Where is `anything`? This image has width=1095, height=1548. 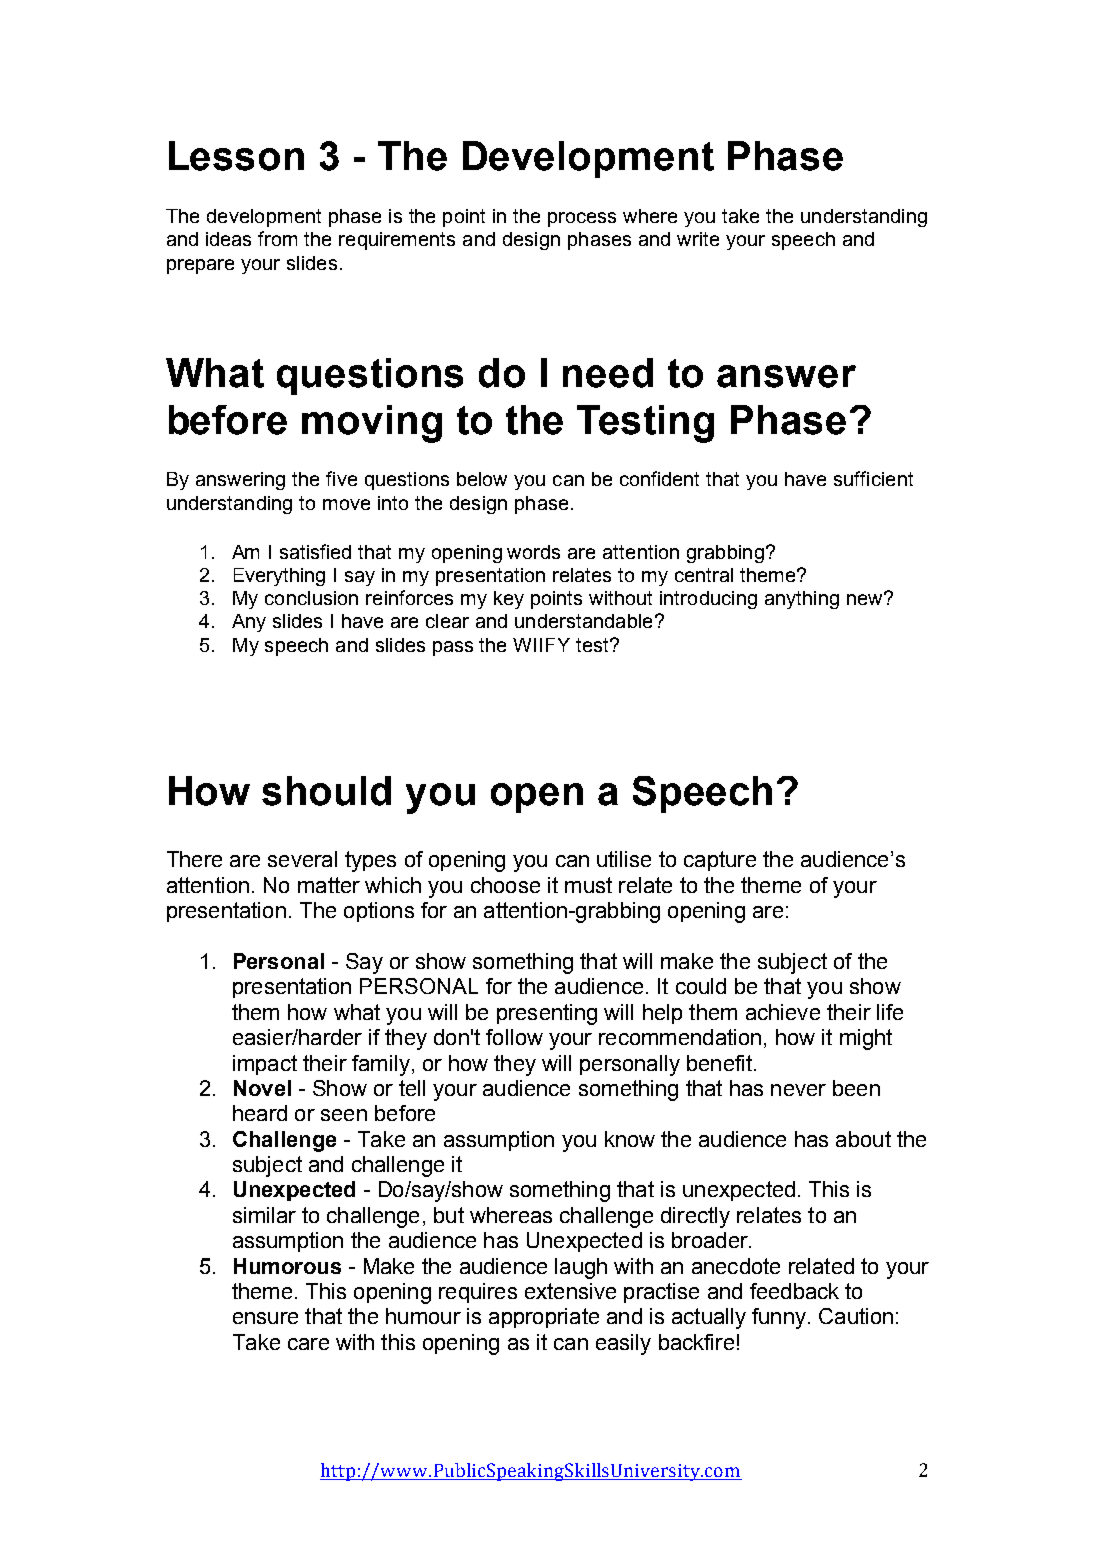 anything is located at coordinates (802, 600).
